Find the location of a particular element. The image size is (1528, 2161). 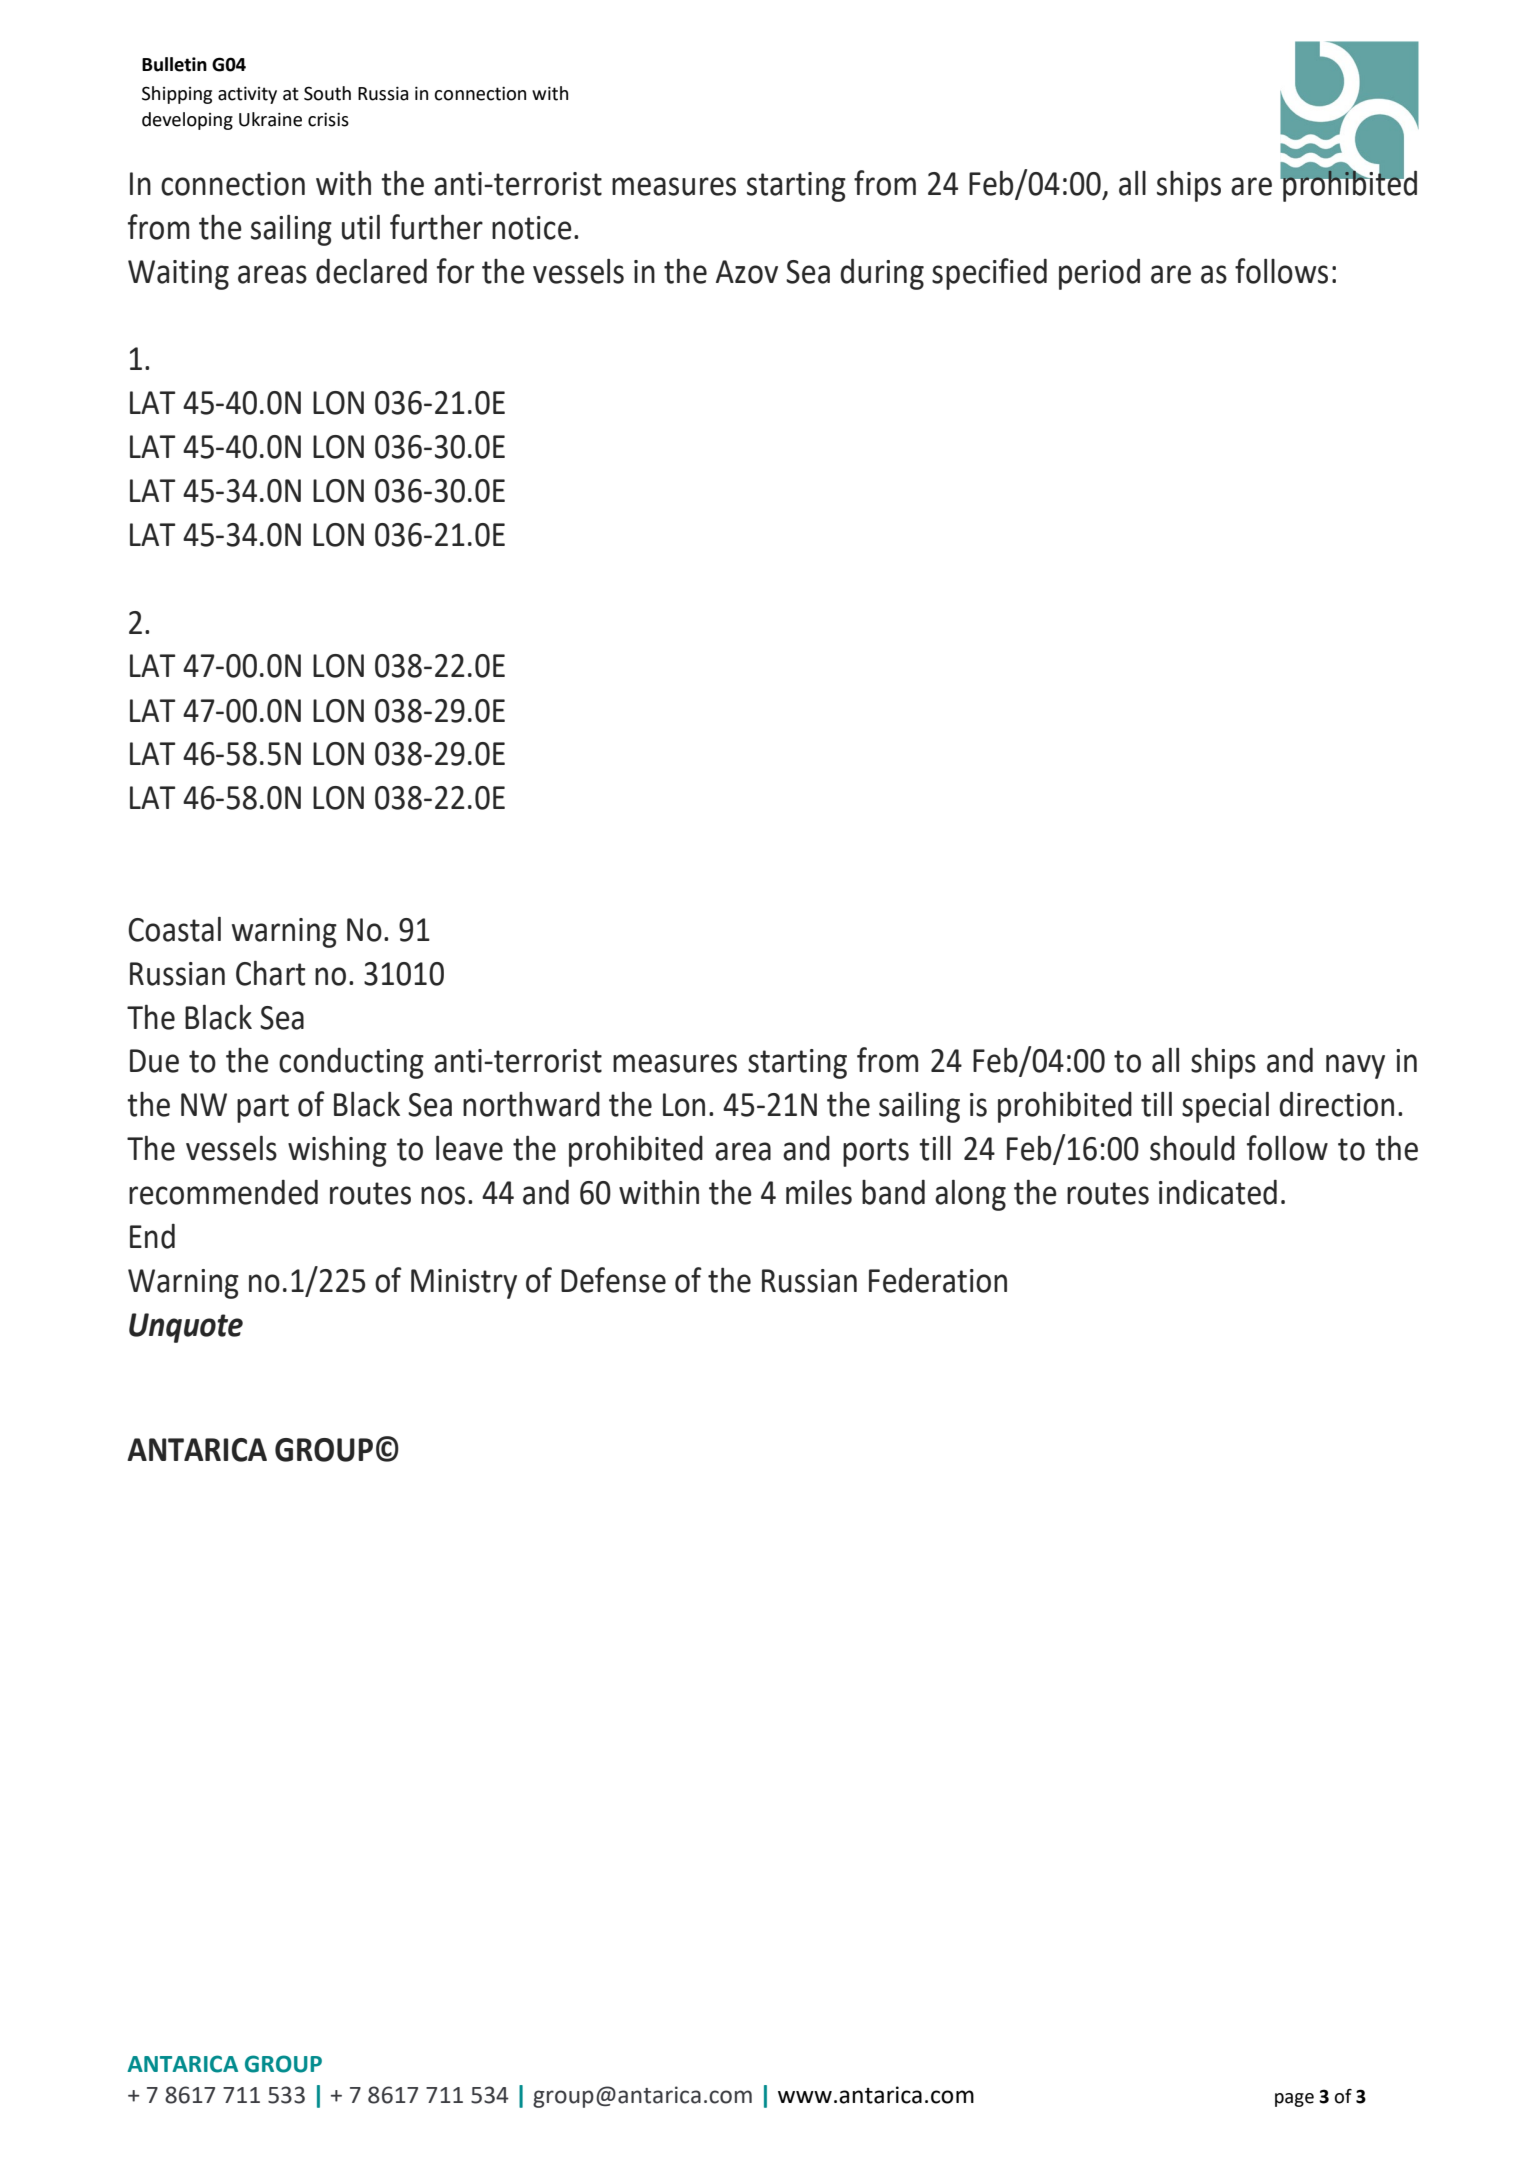

Unquote is located at coordinates (186, 1328).
